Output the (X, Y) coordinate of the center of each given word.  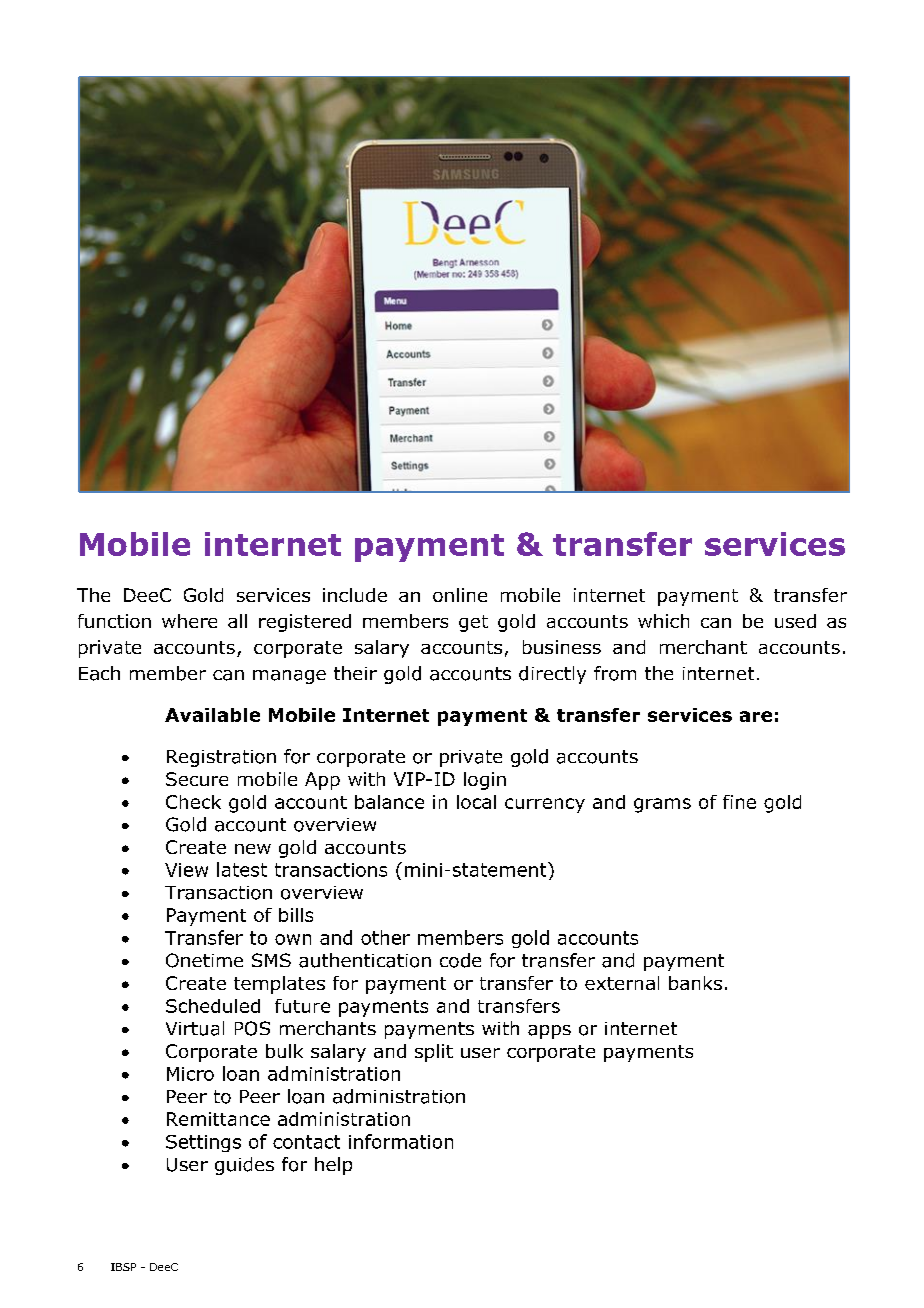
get (473, 623)
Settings (203, 1143)
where (189, 621)
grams (662, 805)
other (385, 937)
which (663, 621)
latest (242, 869)
